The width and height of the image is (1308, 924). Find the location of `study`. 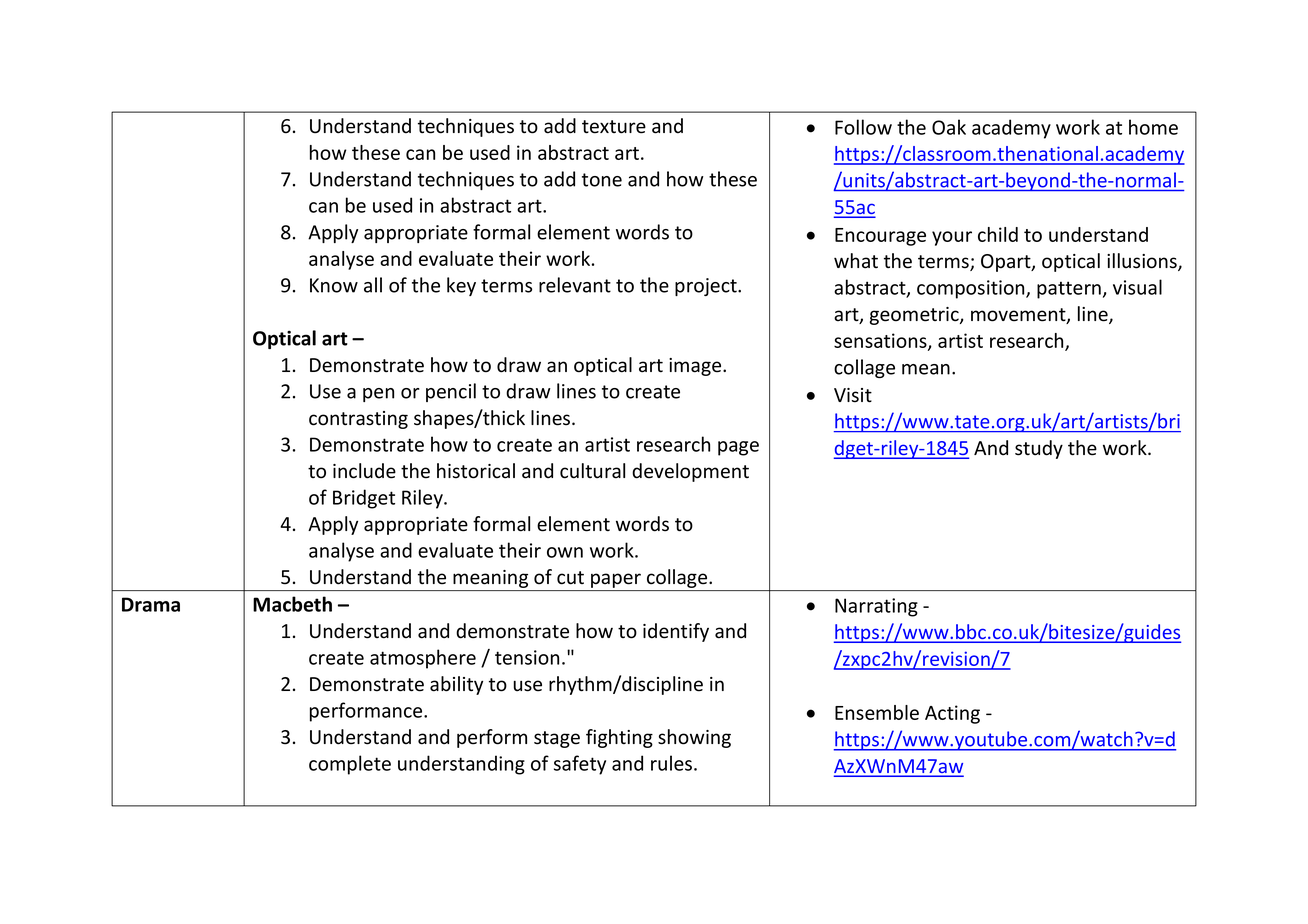

study is located at coordinates (1039, 449).
